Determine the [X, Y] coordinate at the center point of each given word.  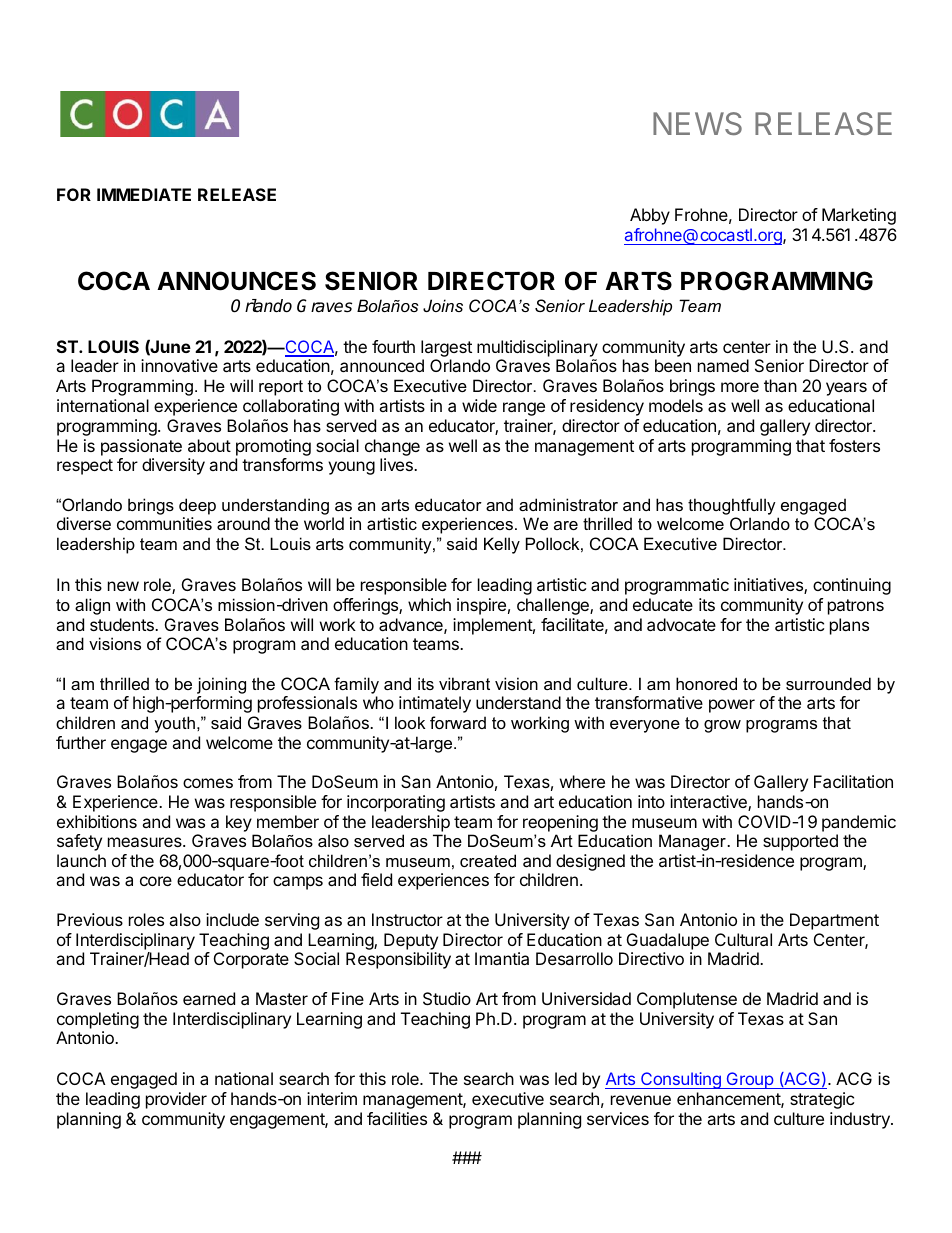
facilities [397, 1118]
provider [176, 1100]
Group [749, 1080]
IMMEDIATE [144, 194]
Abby [650, 216]
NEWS [697, 123]
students [123, 624]
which [429, 604]
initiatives [769, 586]
